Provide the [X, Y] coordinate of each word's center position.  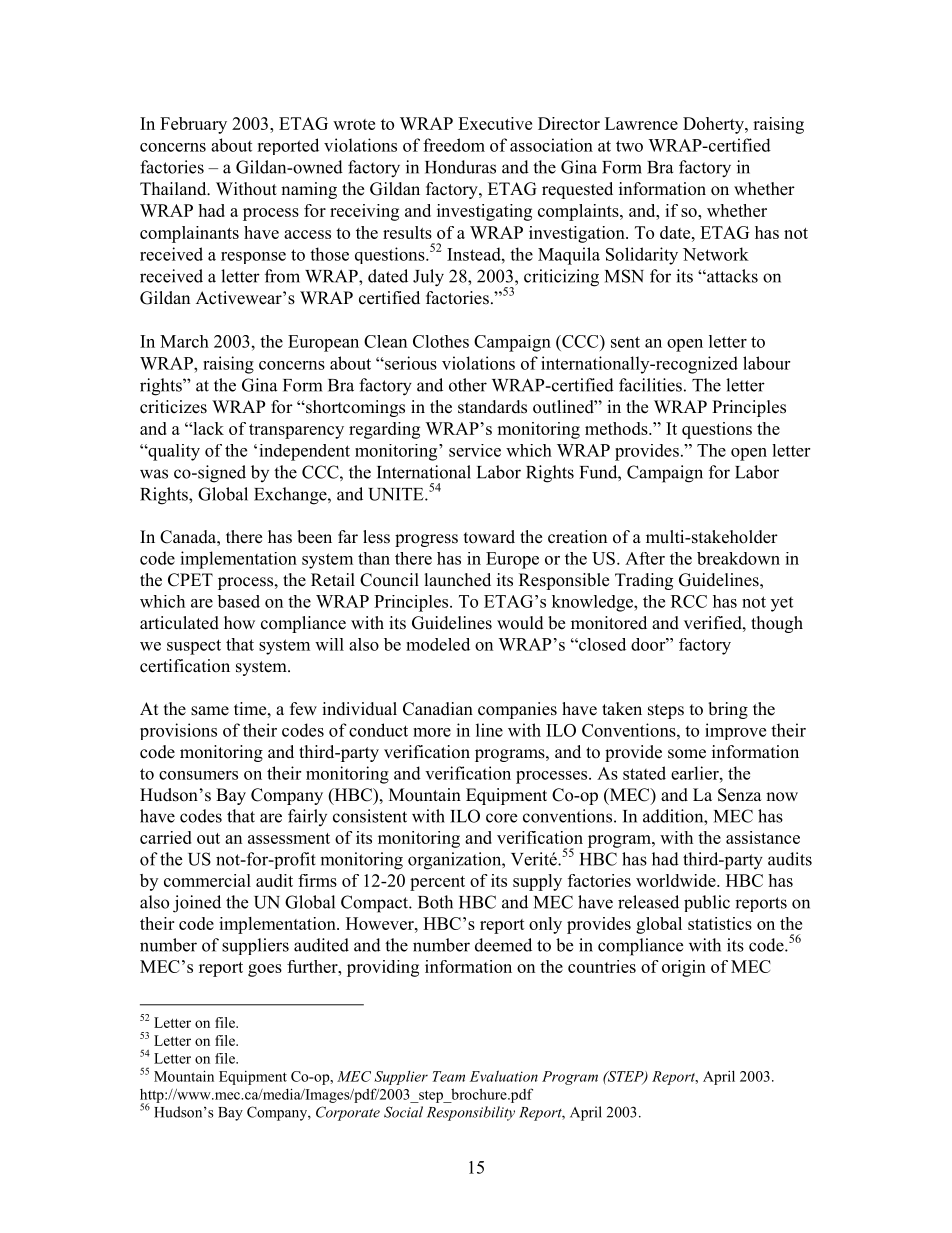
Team [449, 1076]
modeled [438, 644]
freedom [454, 145]
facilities [650, 385]
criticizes [173, 407]
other [468, 385]
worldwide [677, 880]
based [238, 601]
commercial [207, 880]
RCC [689, 601]
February [193, 125]
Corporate [348, 1113]
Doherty [714, 125]
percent [437, 883]
